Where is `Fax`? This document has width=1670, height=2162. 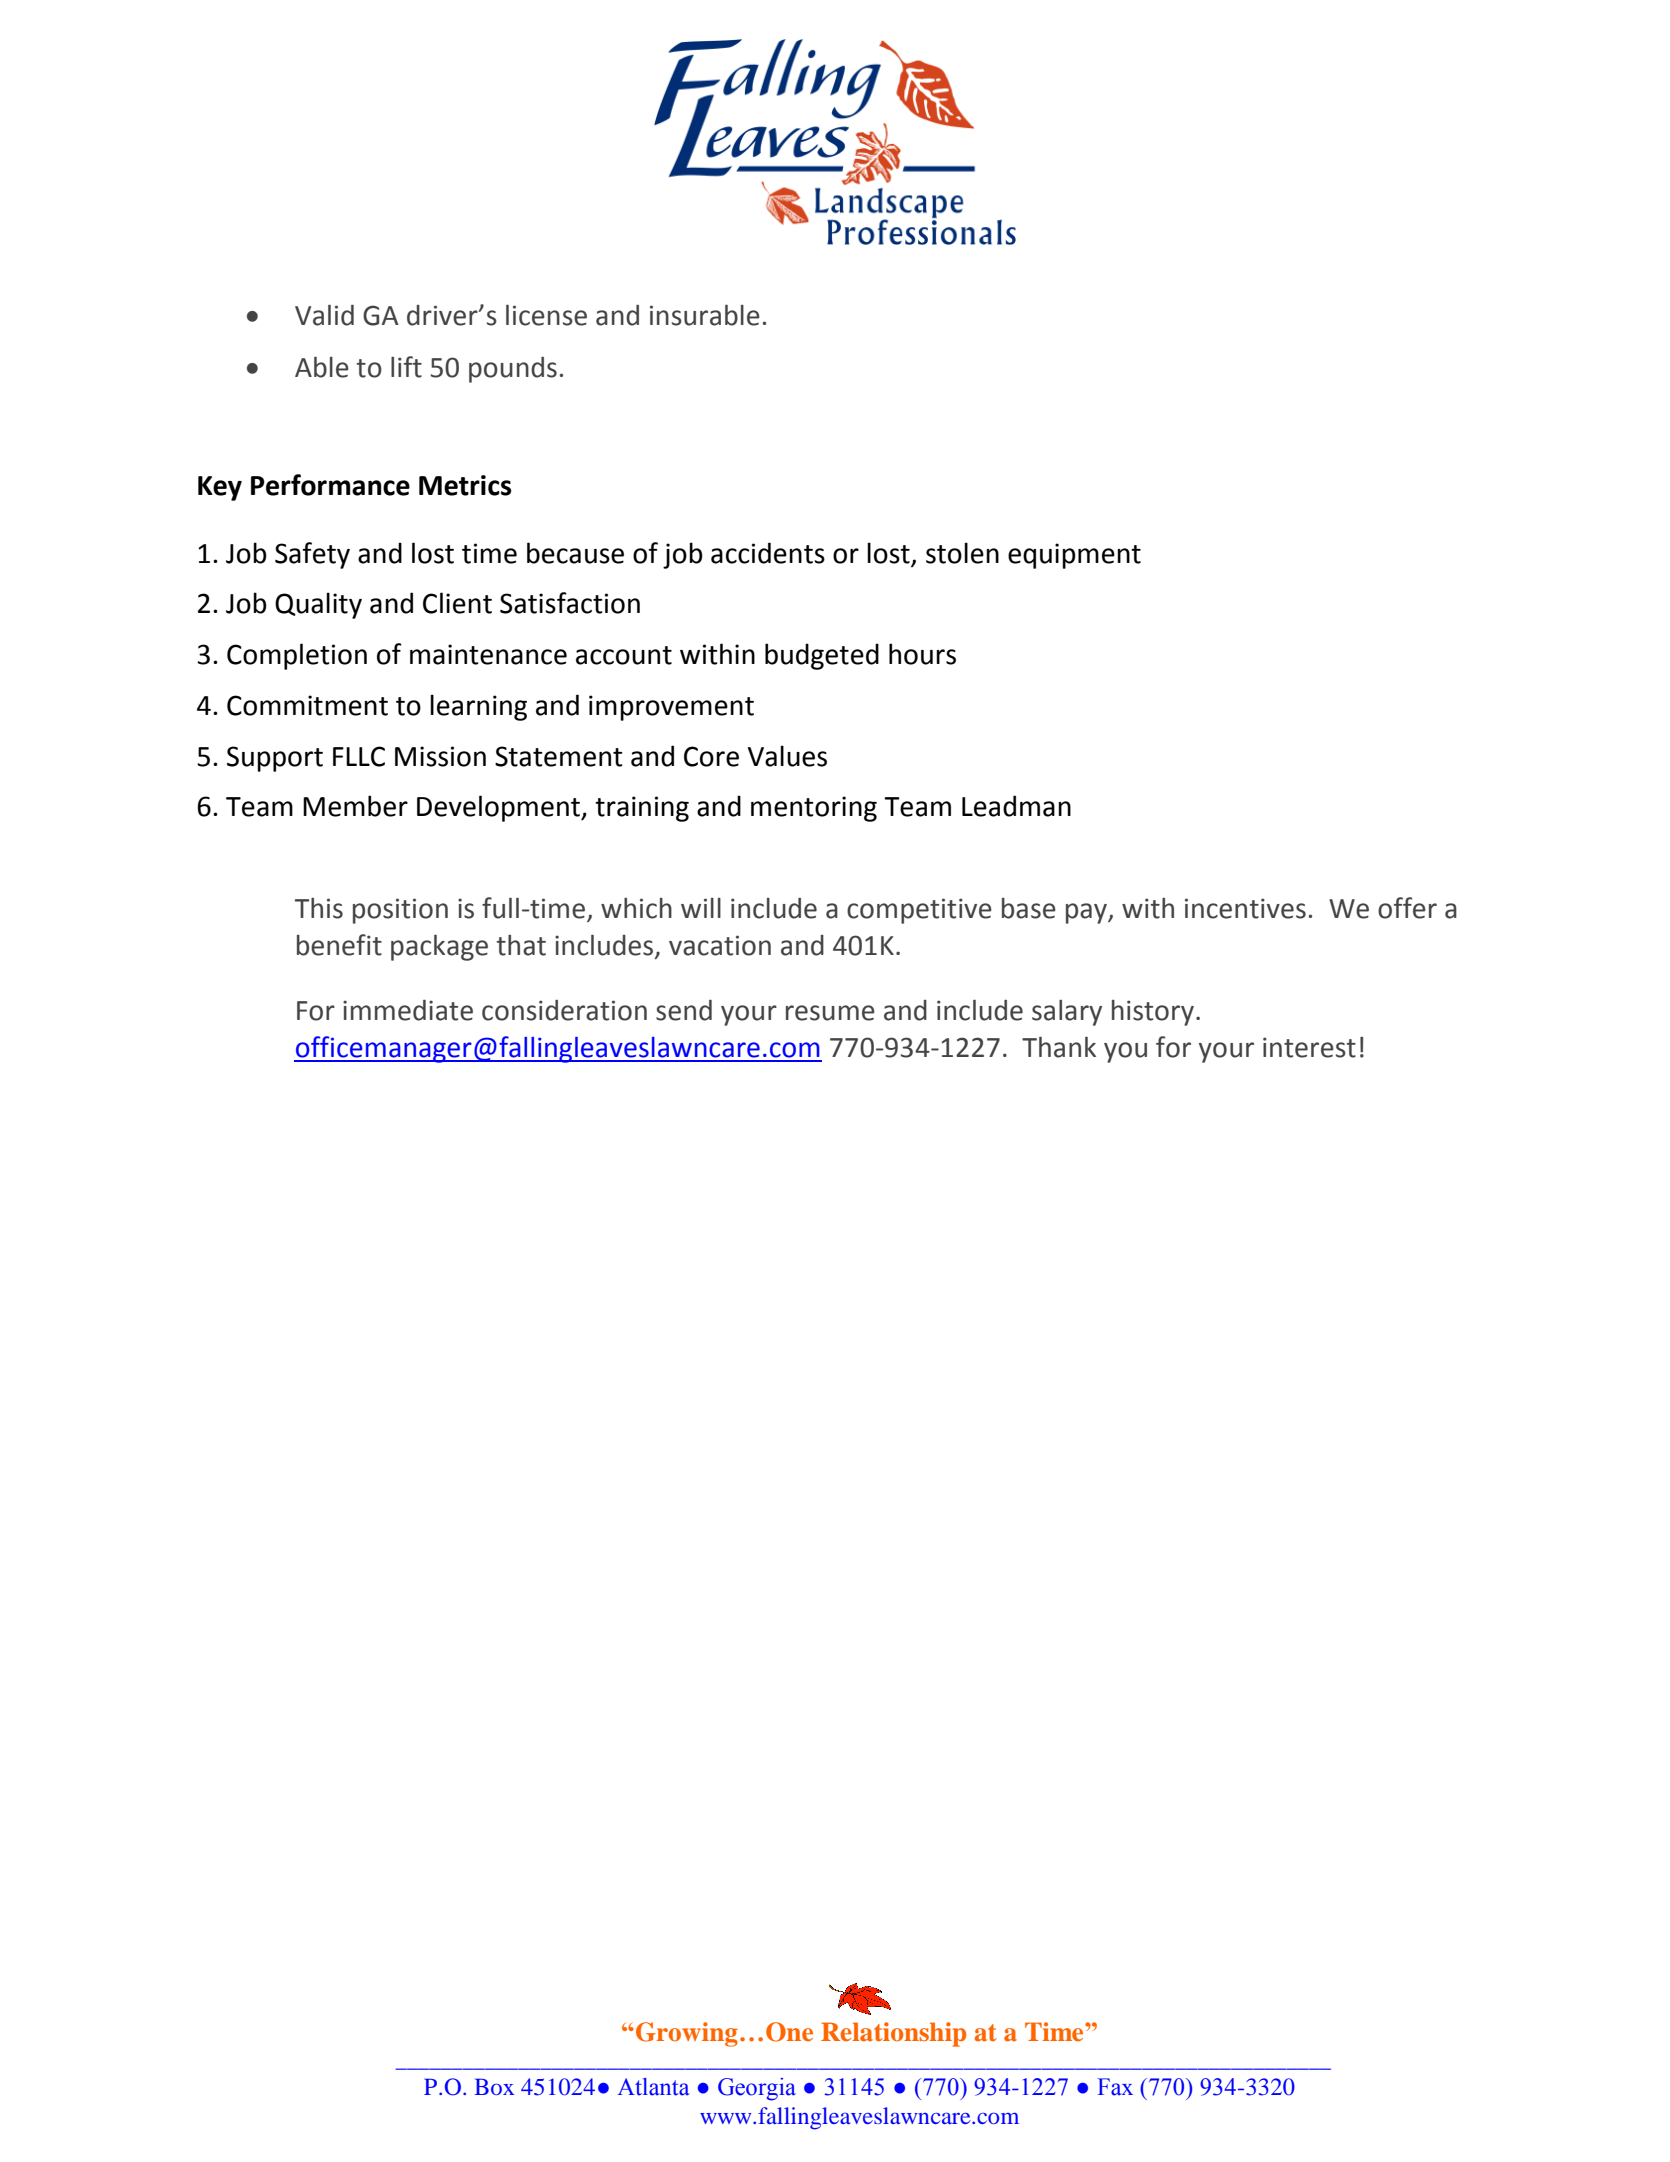 Fax is located at coordinates (1115, 2087).
